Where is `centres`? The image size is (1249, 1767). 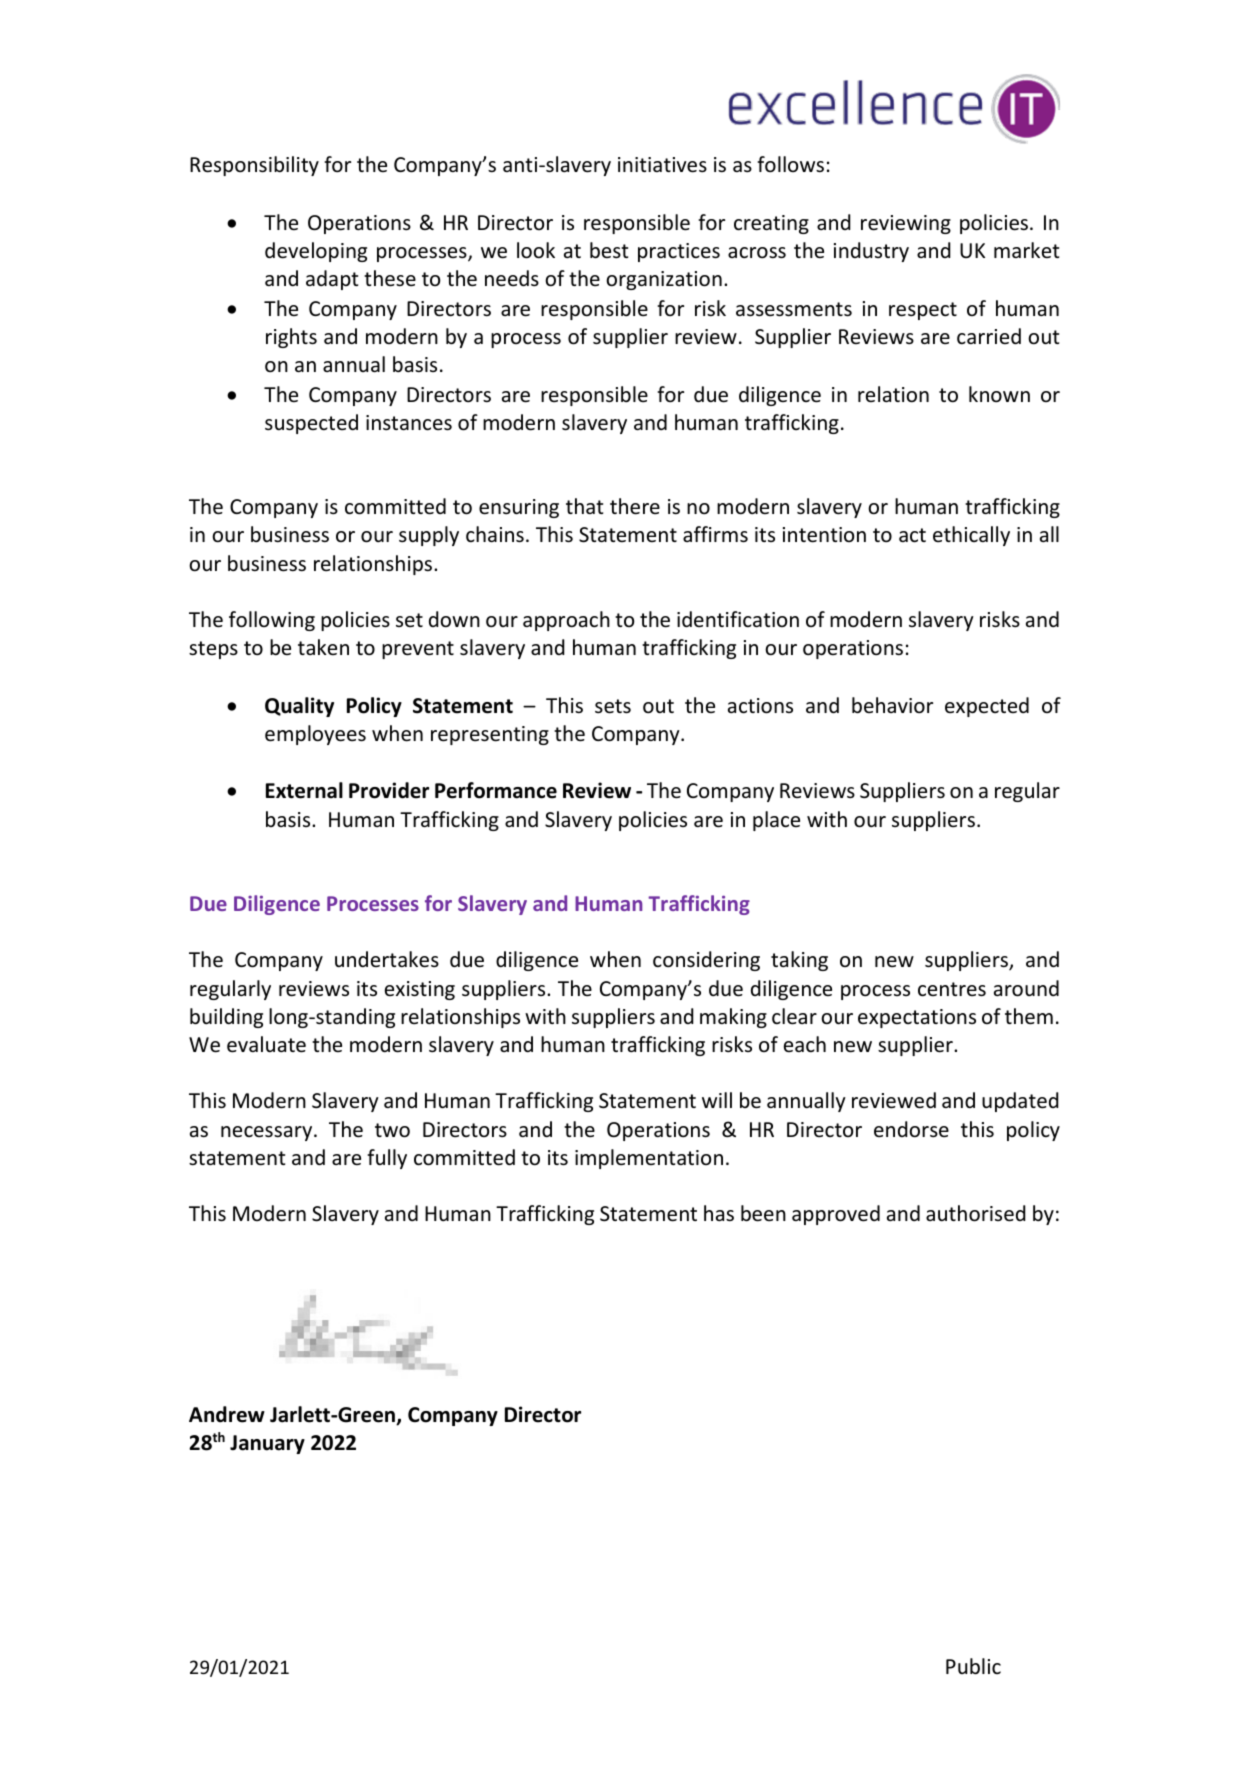 centres is located at coordinates (952, 989).
